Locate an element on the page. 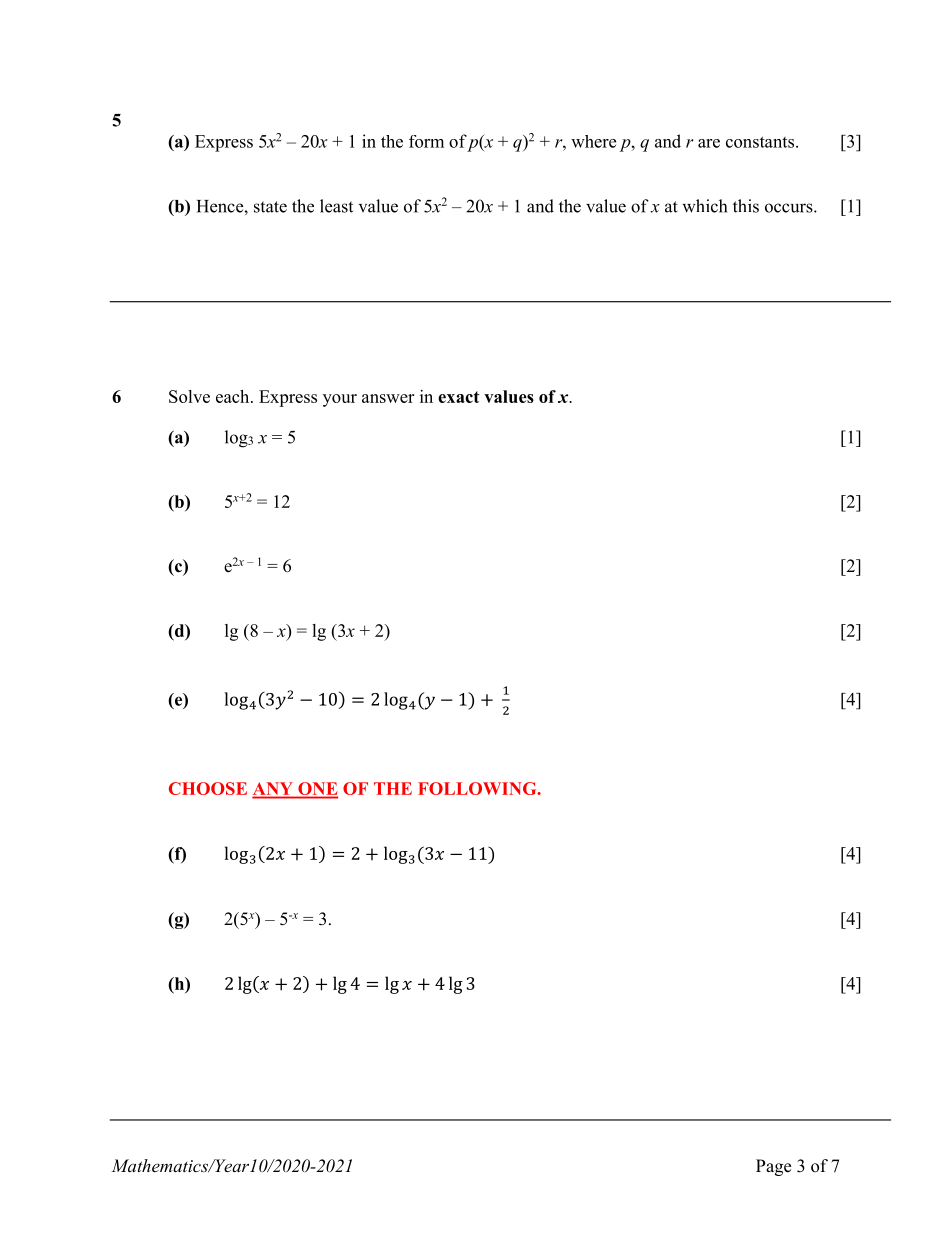 This page has width=952, height=1233. CHOOSE is located at coordinates (208, 788).
